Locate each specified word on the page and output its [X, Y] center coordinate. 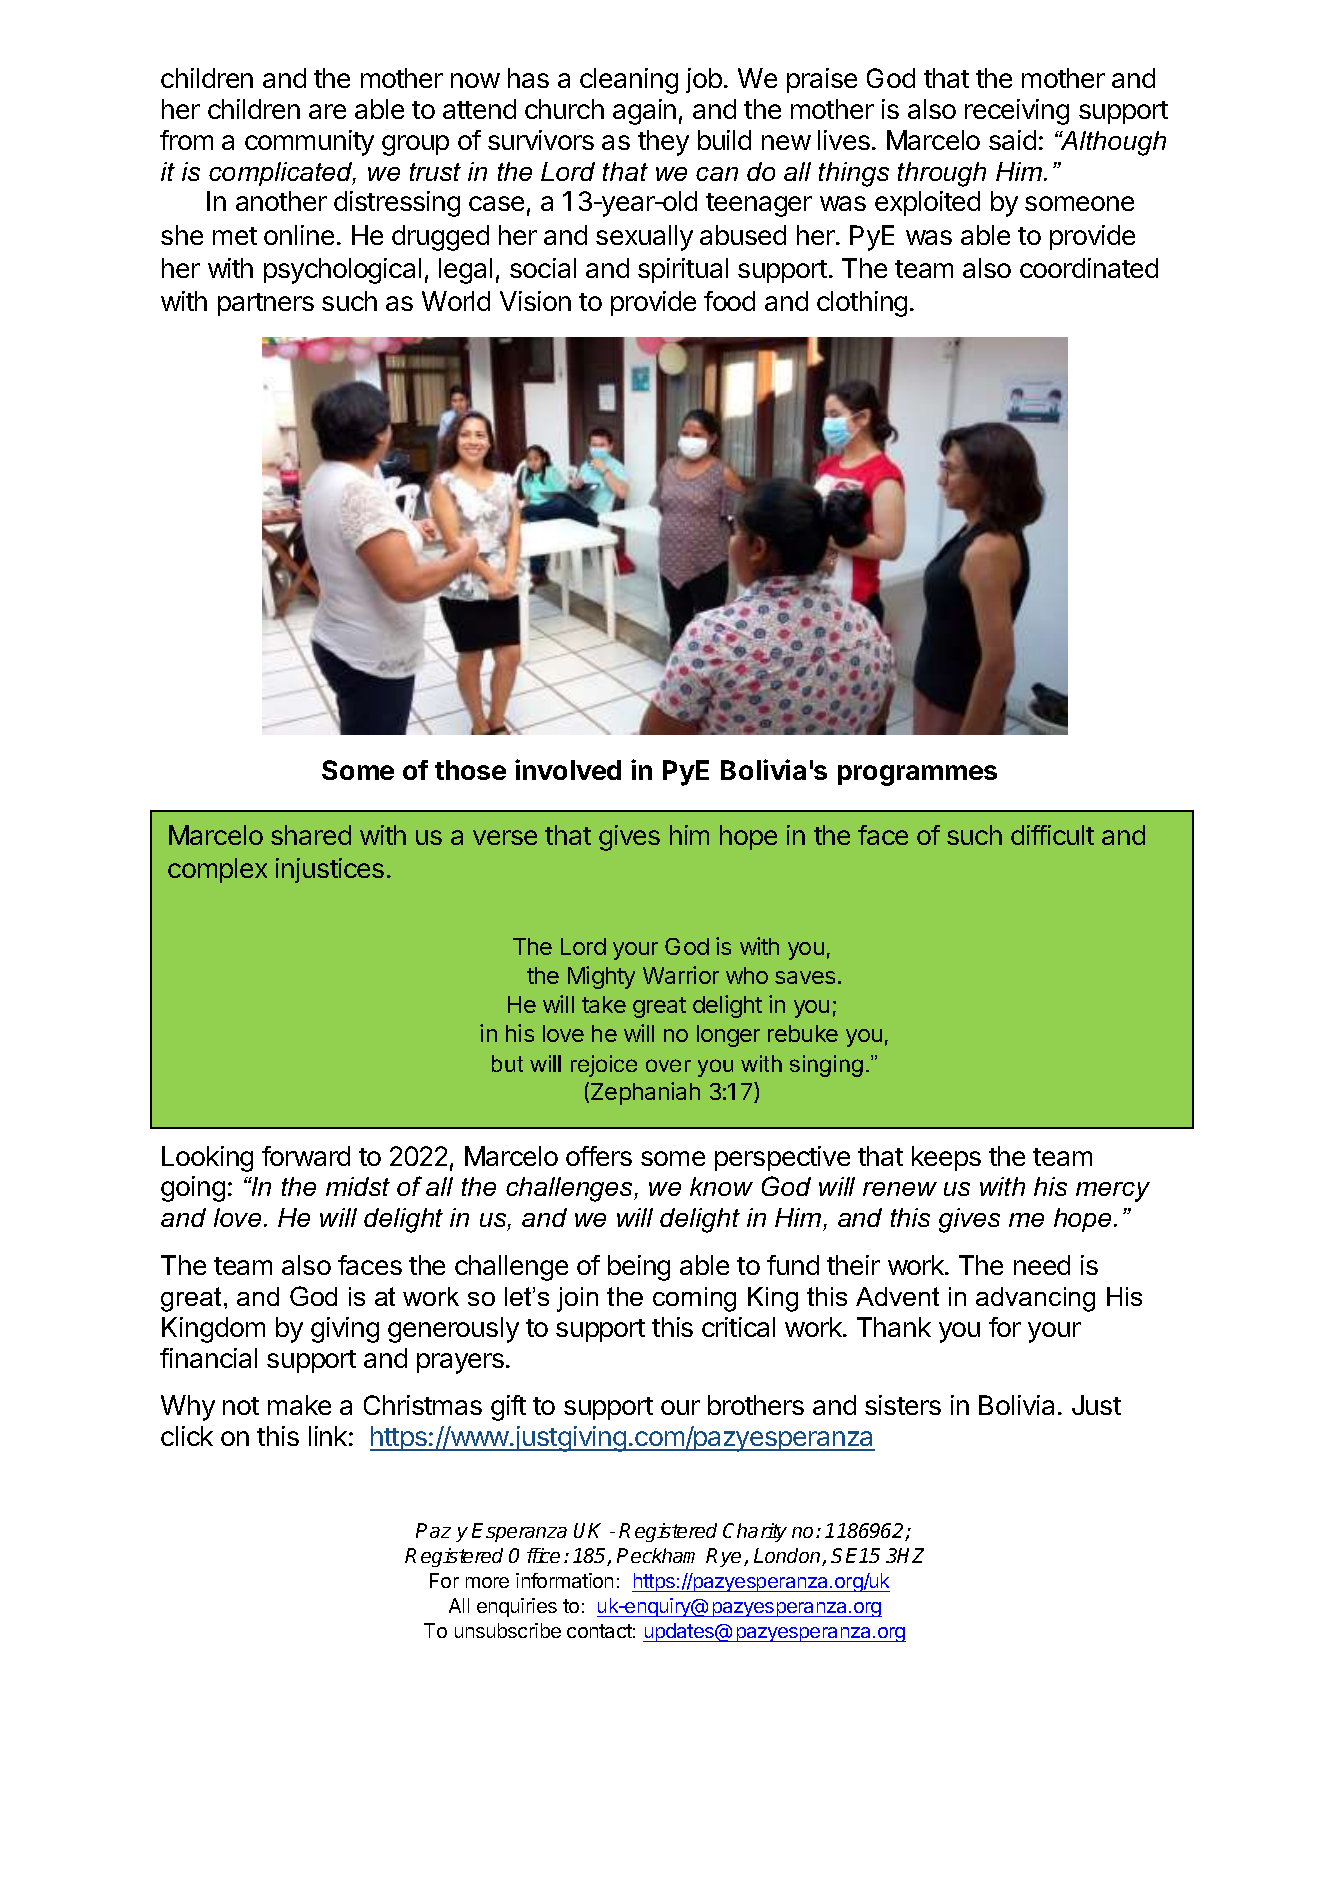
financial [208, 1358]
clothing [862, 304]
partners [266, 304]
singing [826, 1066]
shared [311, 835]
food [729, 301]
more [487, 1582]
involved [568, 769]
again [644, 112]
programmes [917, 775]
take [604, 1004]
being [639, 1268]
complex [217, 870]
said [1012, 140]
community [309, 143]
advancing [1035, 1299]
